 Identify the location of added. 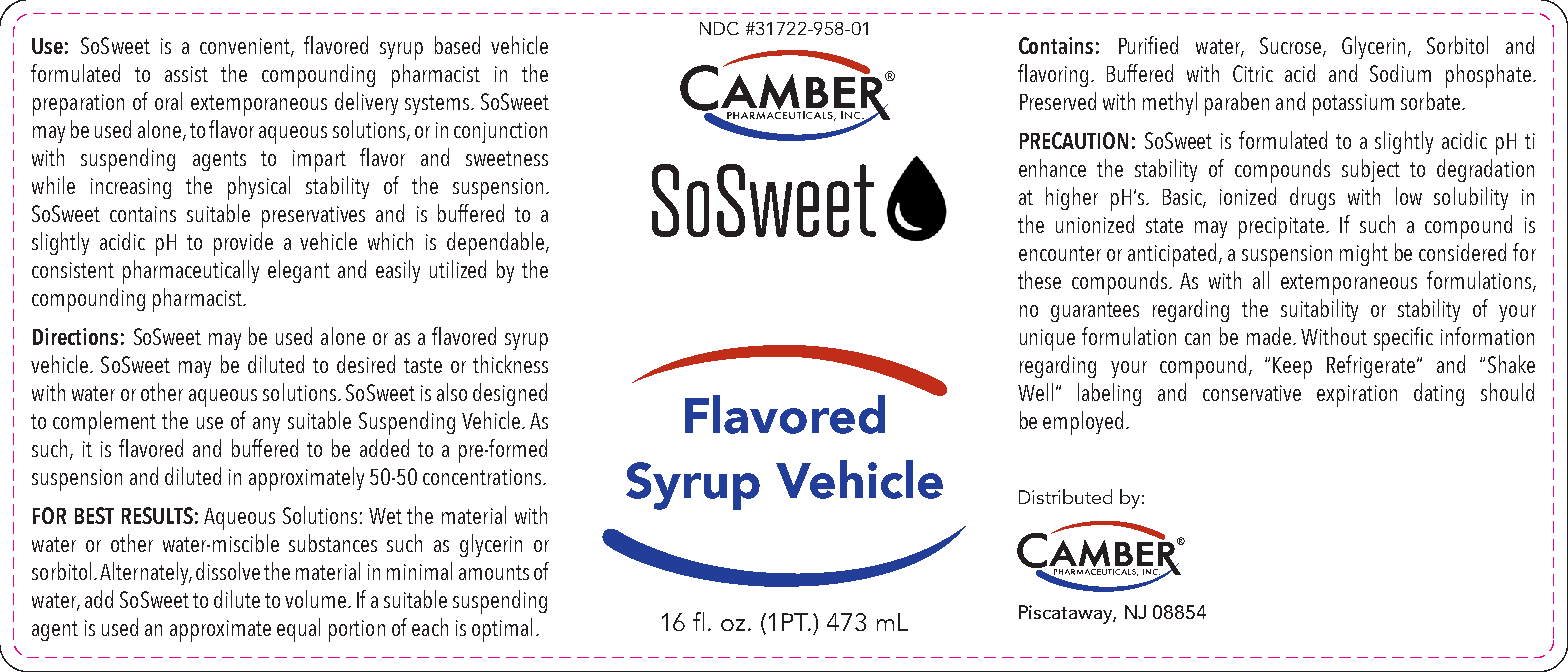
(384, 448).
